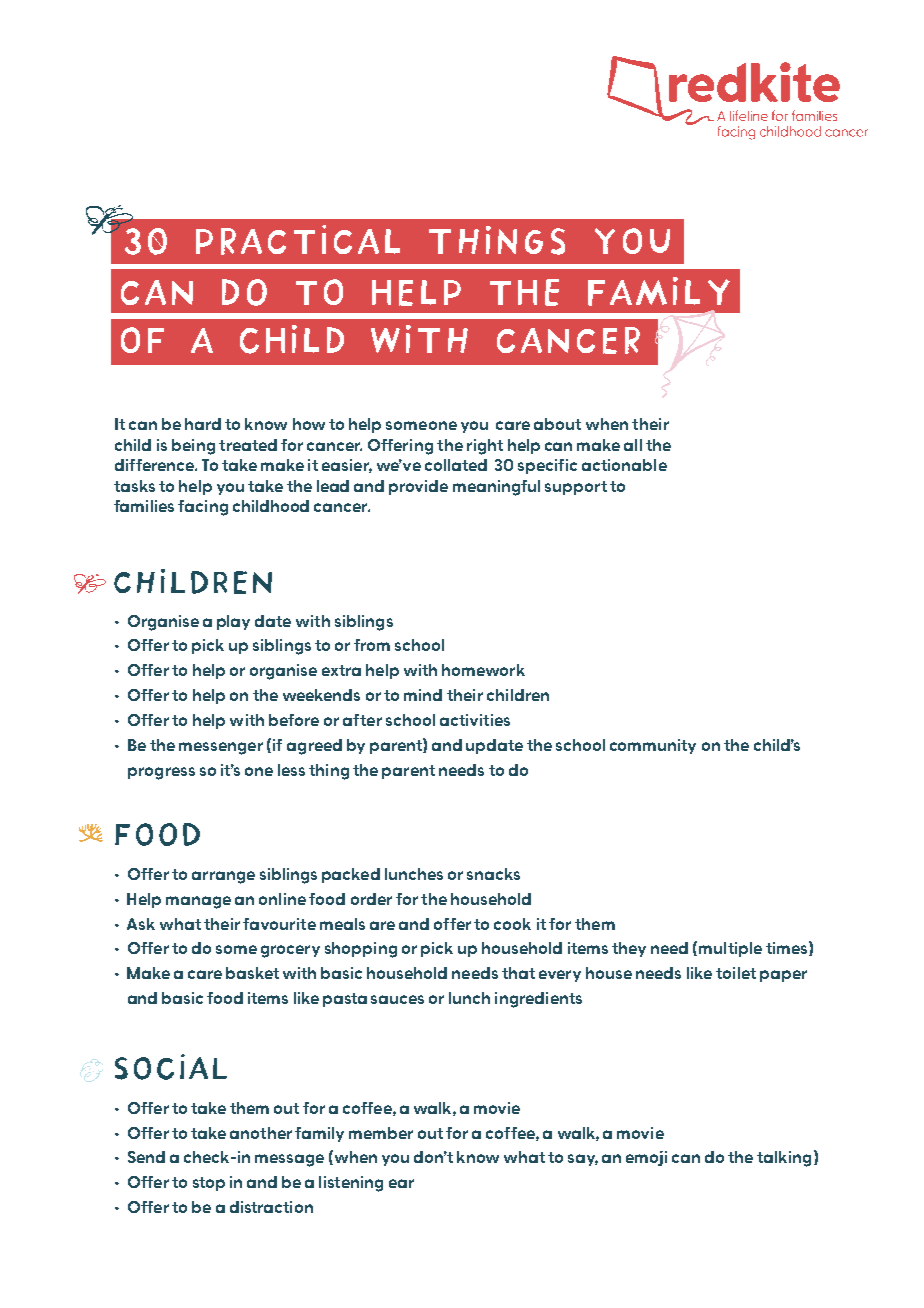  What do you see at coordinates (233, 622) in the document?
I see `play` at bounding box center [233, 622].
